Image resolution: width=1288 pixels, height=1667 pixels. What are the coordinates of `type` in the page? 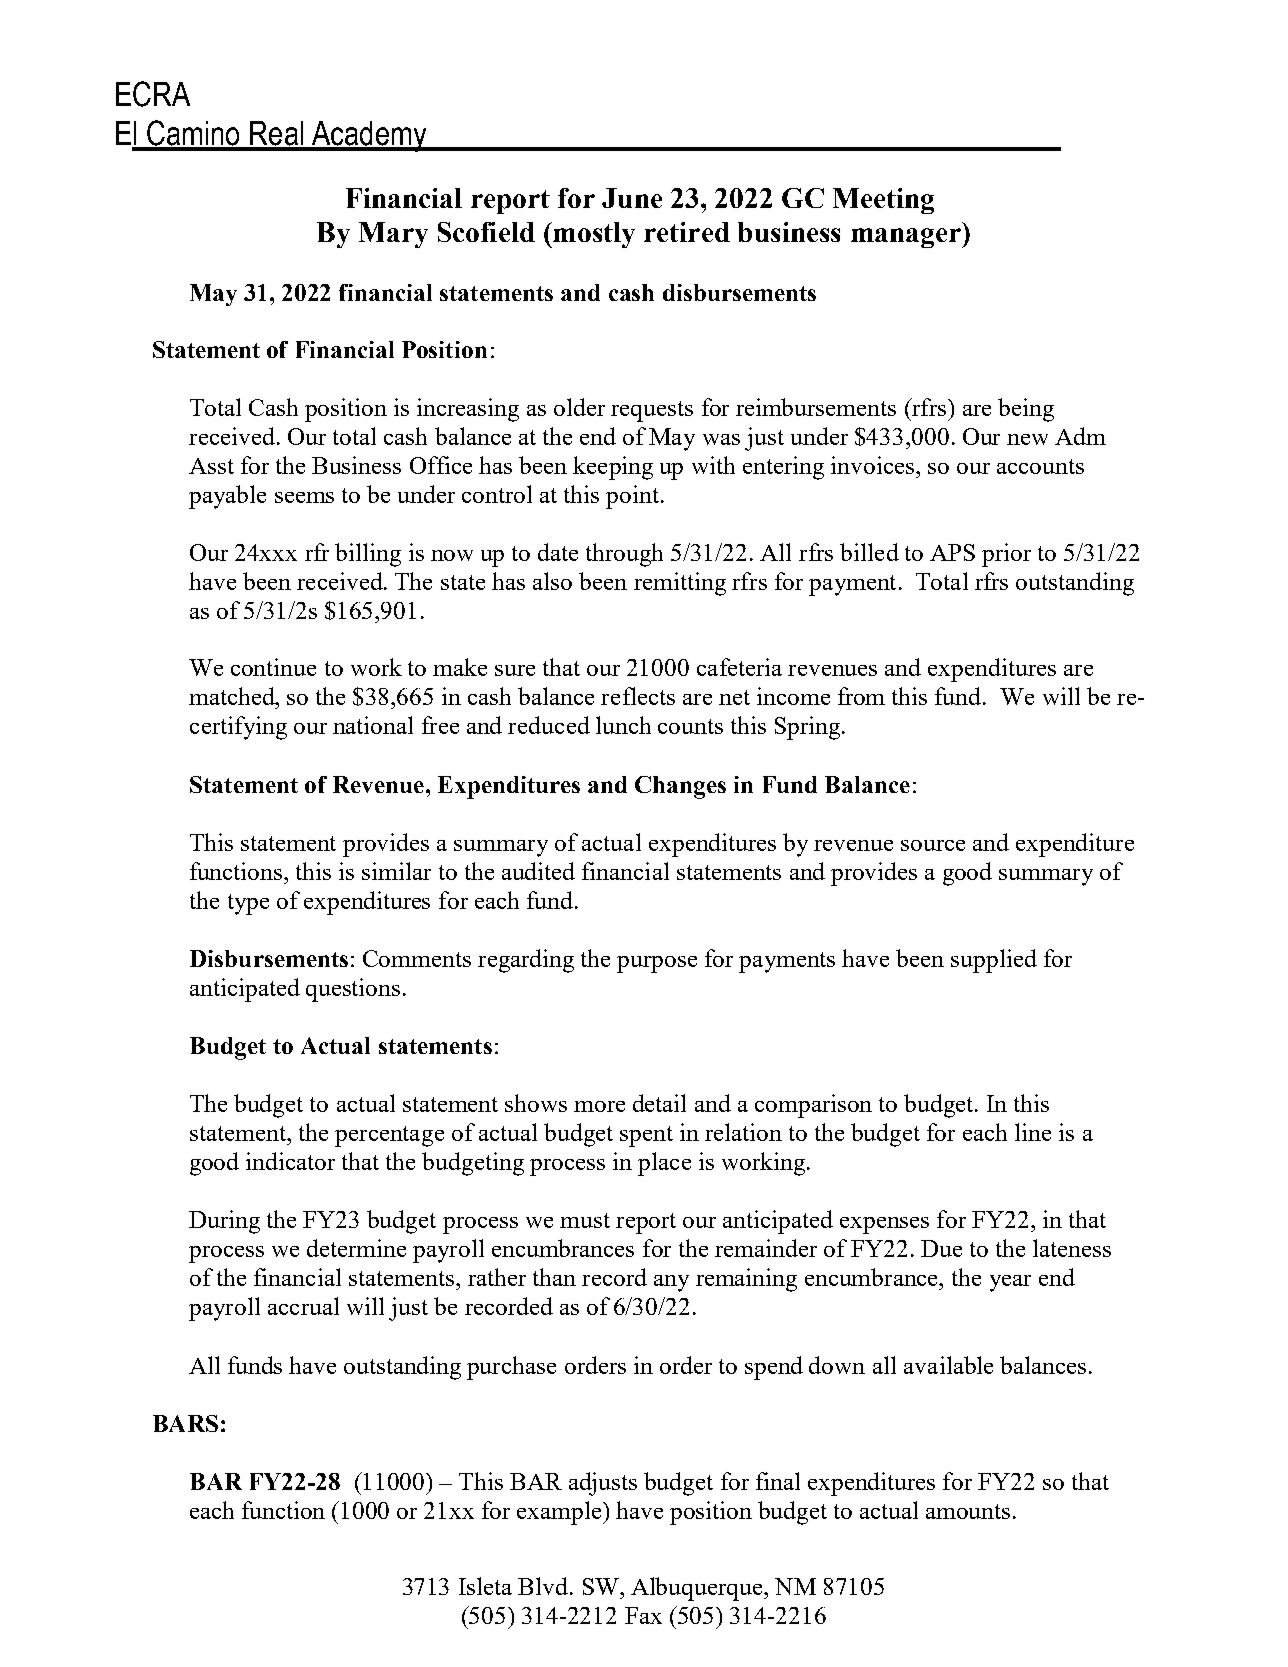 It's located at (248, 904).
